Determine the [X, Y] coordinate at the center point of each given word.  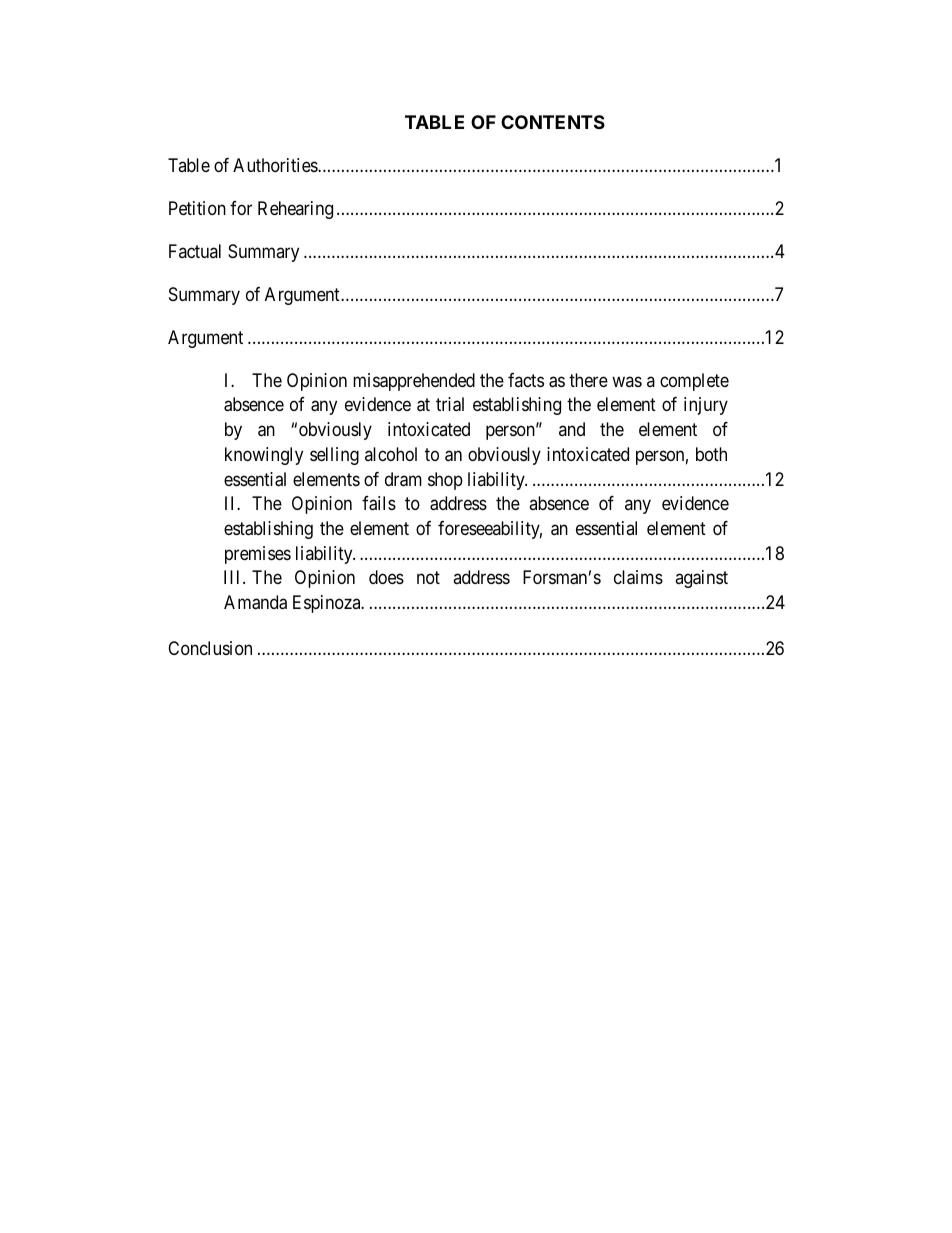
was [627, 381]
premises [258, 555]
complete [694, 382]
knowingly [264, 456]
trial [450, 404]
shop [445, 481]
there [588, 380]
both [711, 454]
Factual [195, 251]
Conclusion [210, 648]
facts [526, 380]
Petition [197, 208]
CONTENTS [553, 122]
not [428, 578]
